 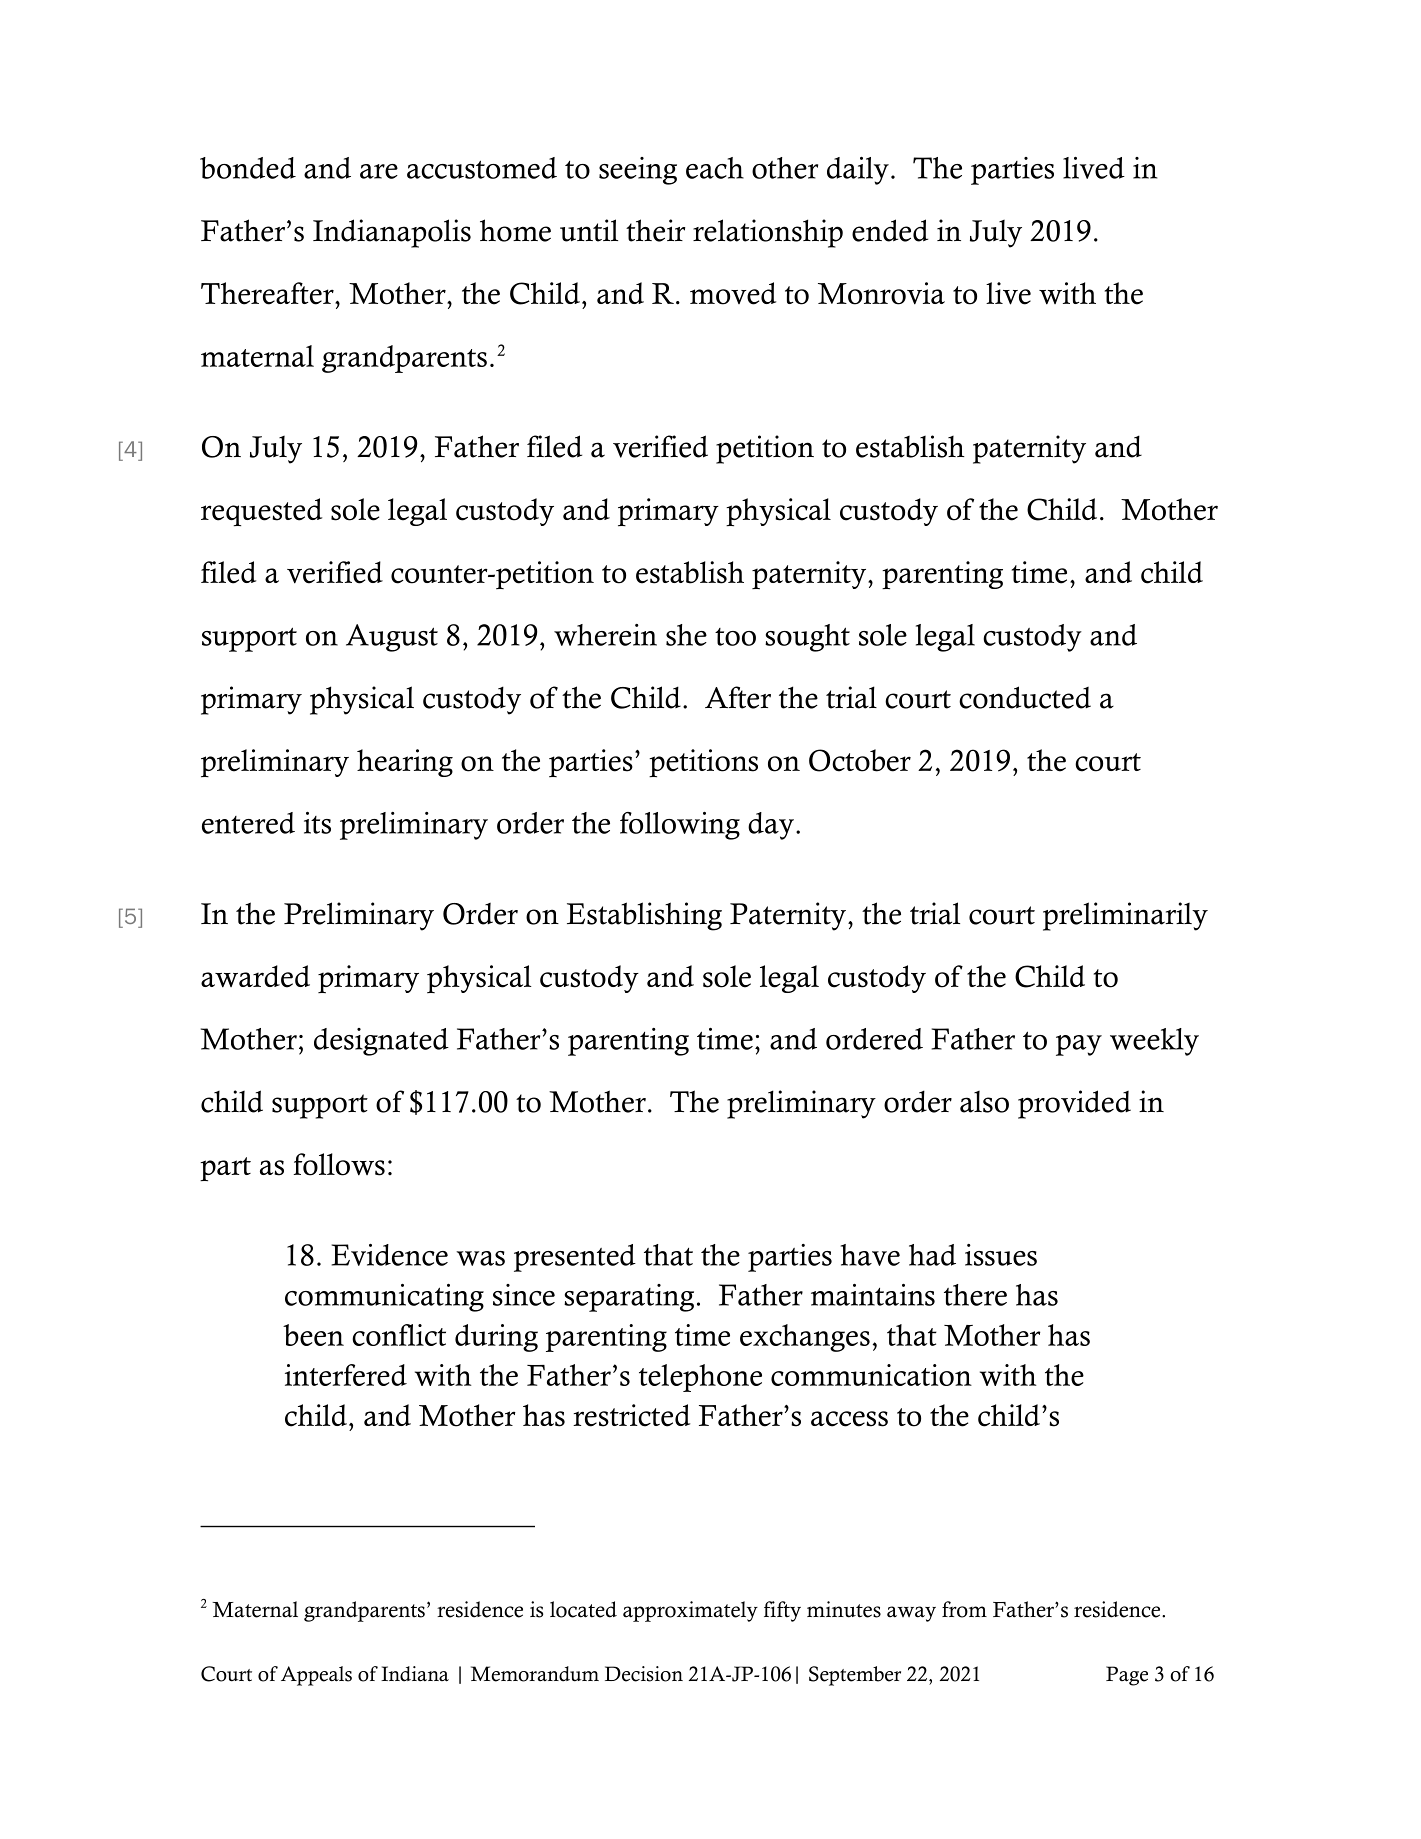 I want to click on ended, so click(x=890, y=230).
